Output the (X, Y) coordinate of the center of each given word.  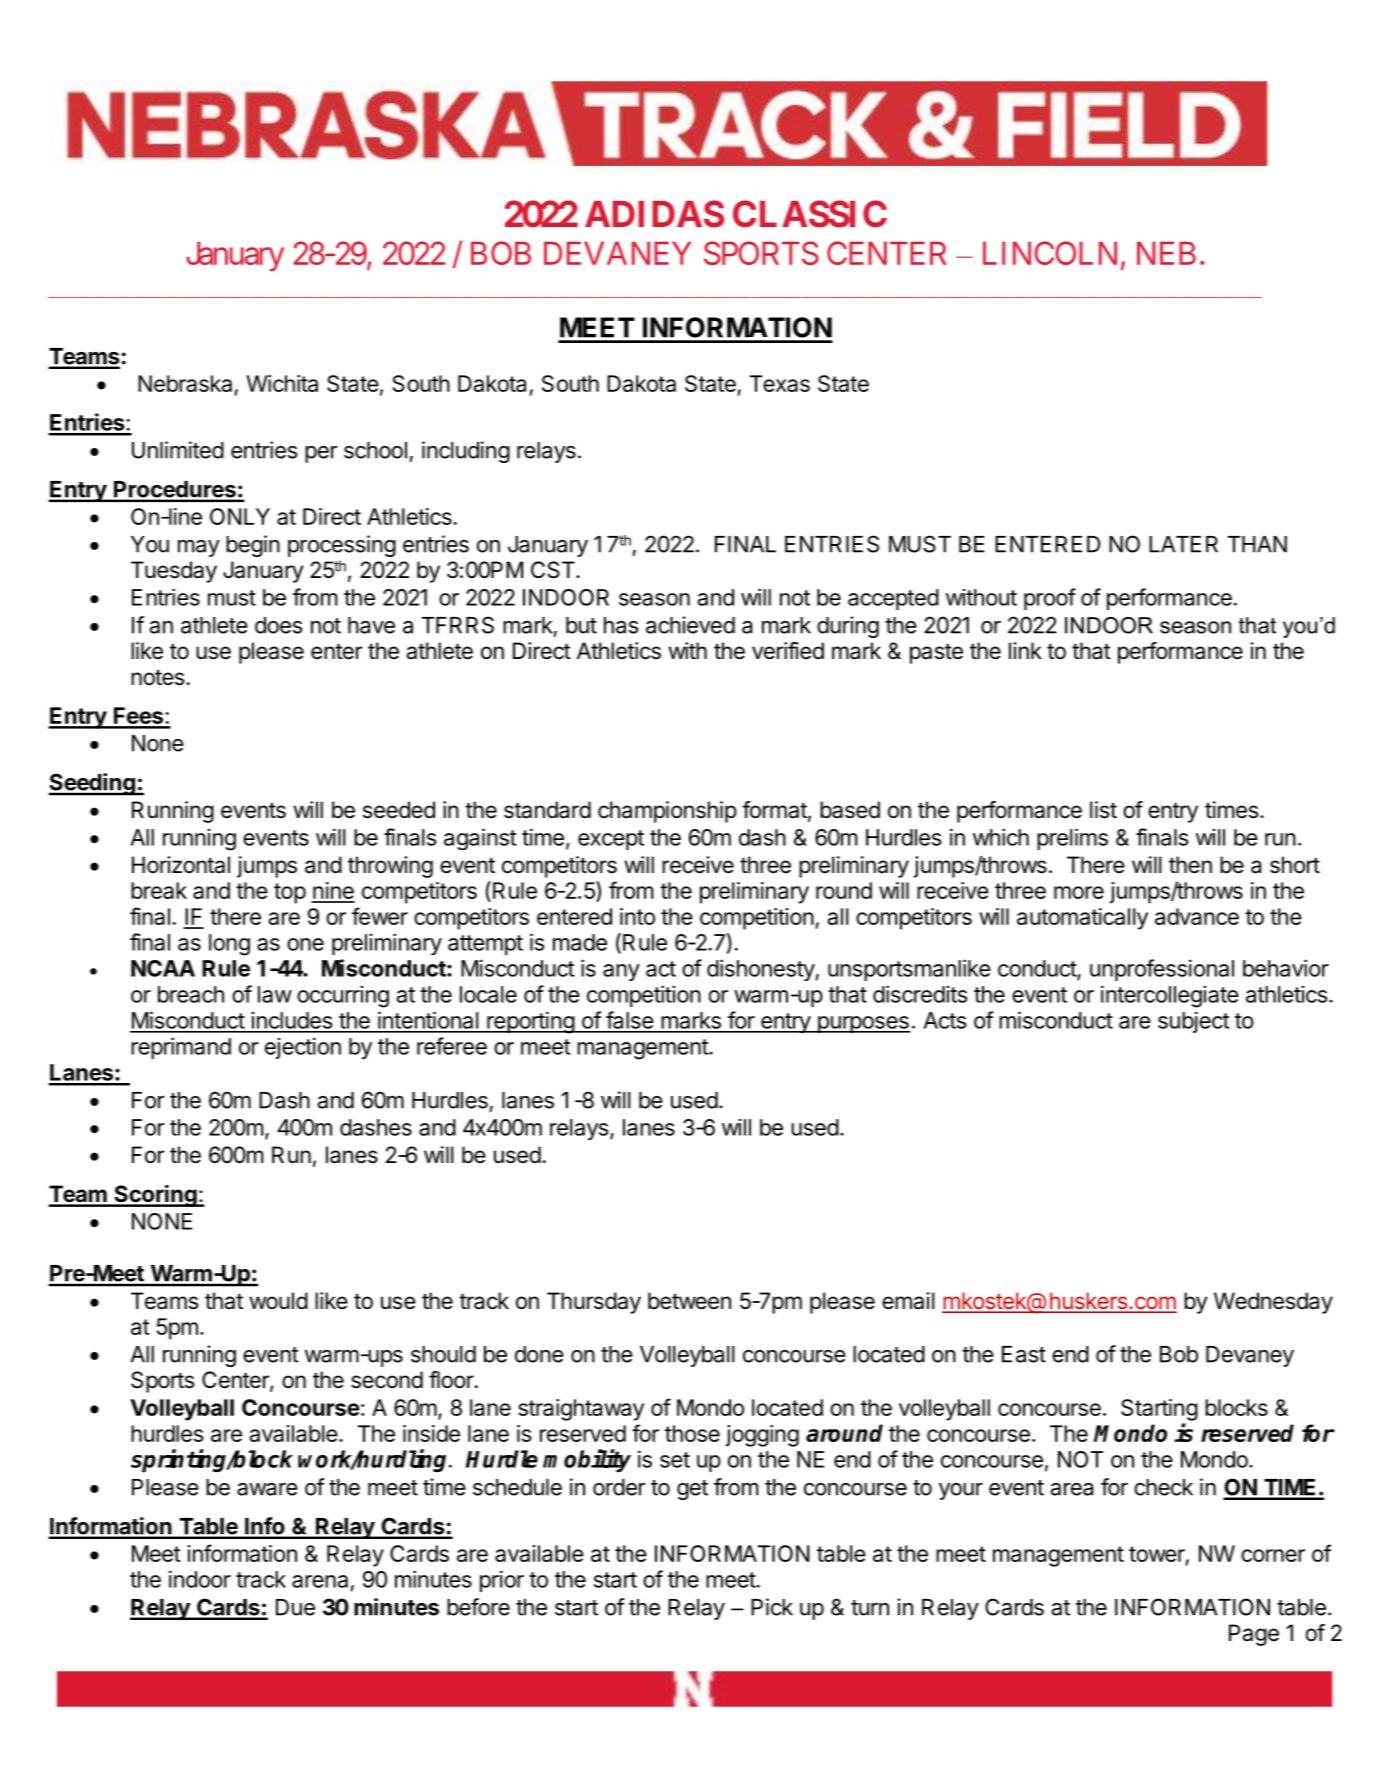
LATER (1183, 544)
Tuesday (174, 572)
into (637, 916)
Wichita (282, 383)
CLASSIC (810, 214)
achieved (690, 625)
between (689, 1301)
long (229, 945)
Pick (772, 1607)
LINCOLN (1050, 253)
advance (1197, 916)
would (278, 1301)
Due (295, 1607)
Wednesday (1273, 1303)
